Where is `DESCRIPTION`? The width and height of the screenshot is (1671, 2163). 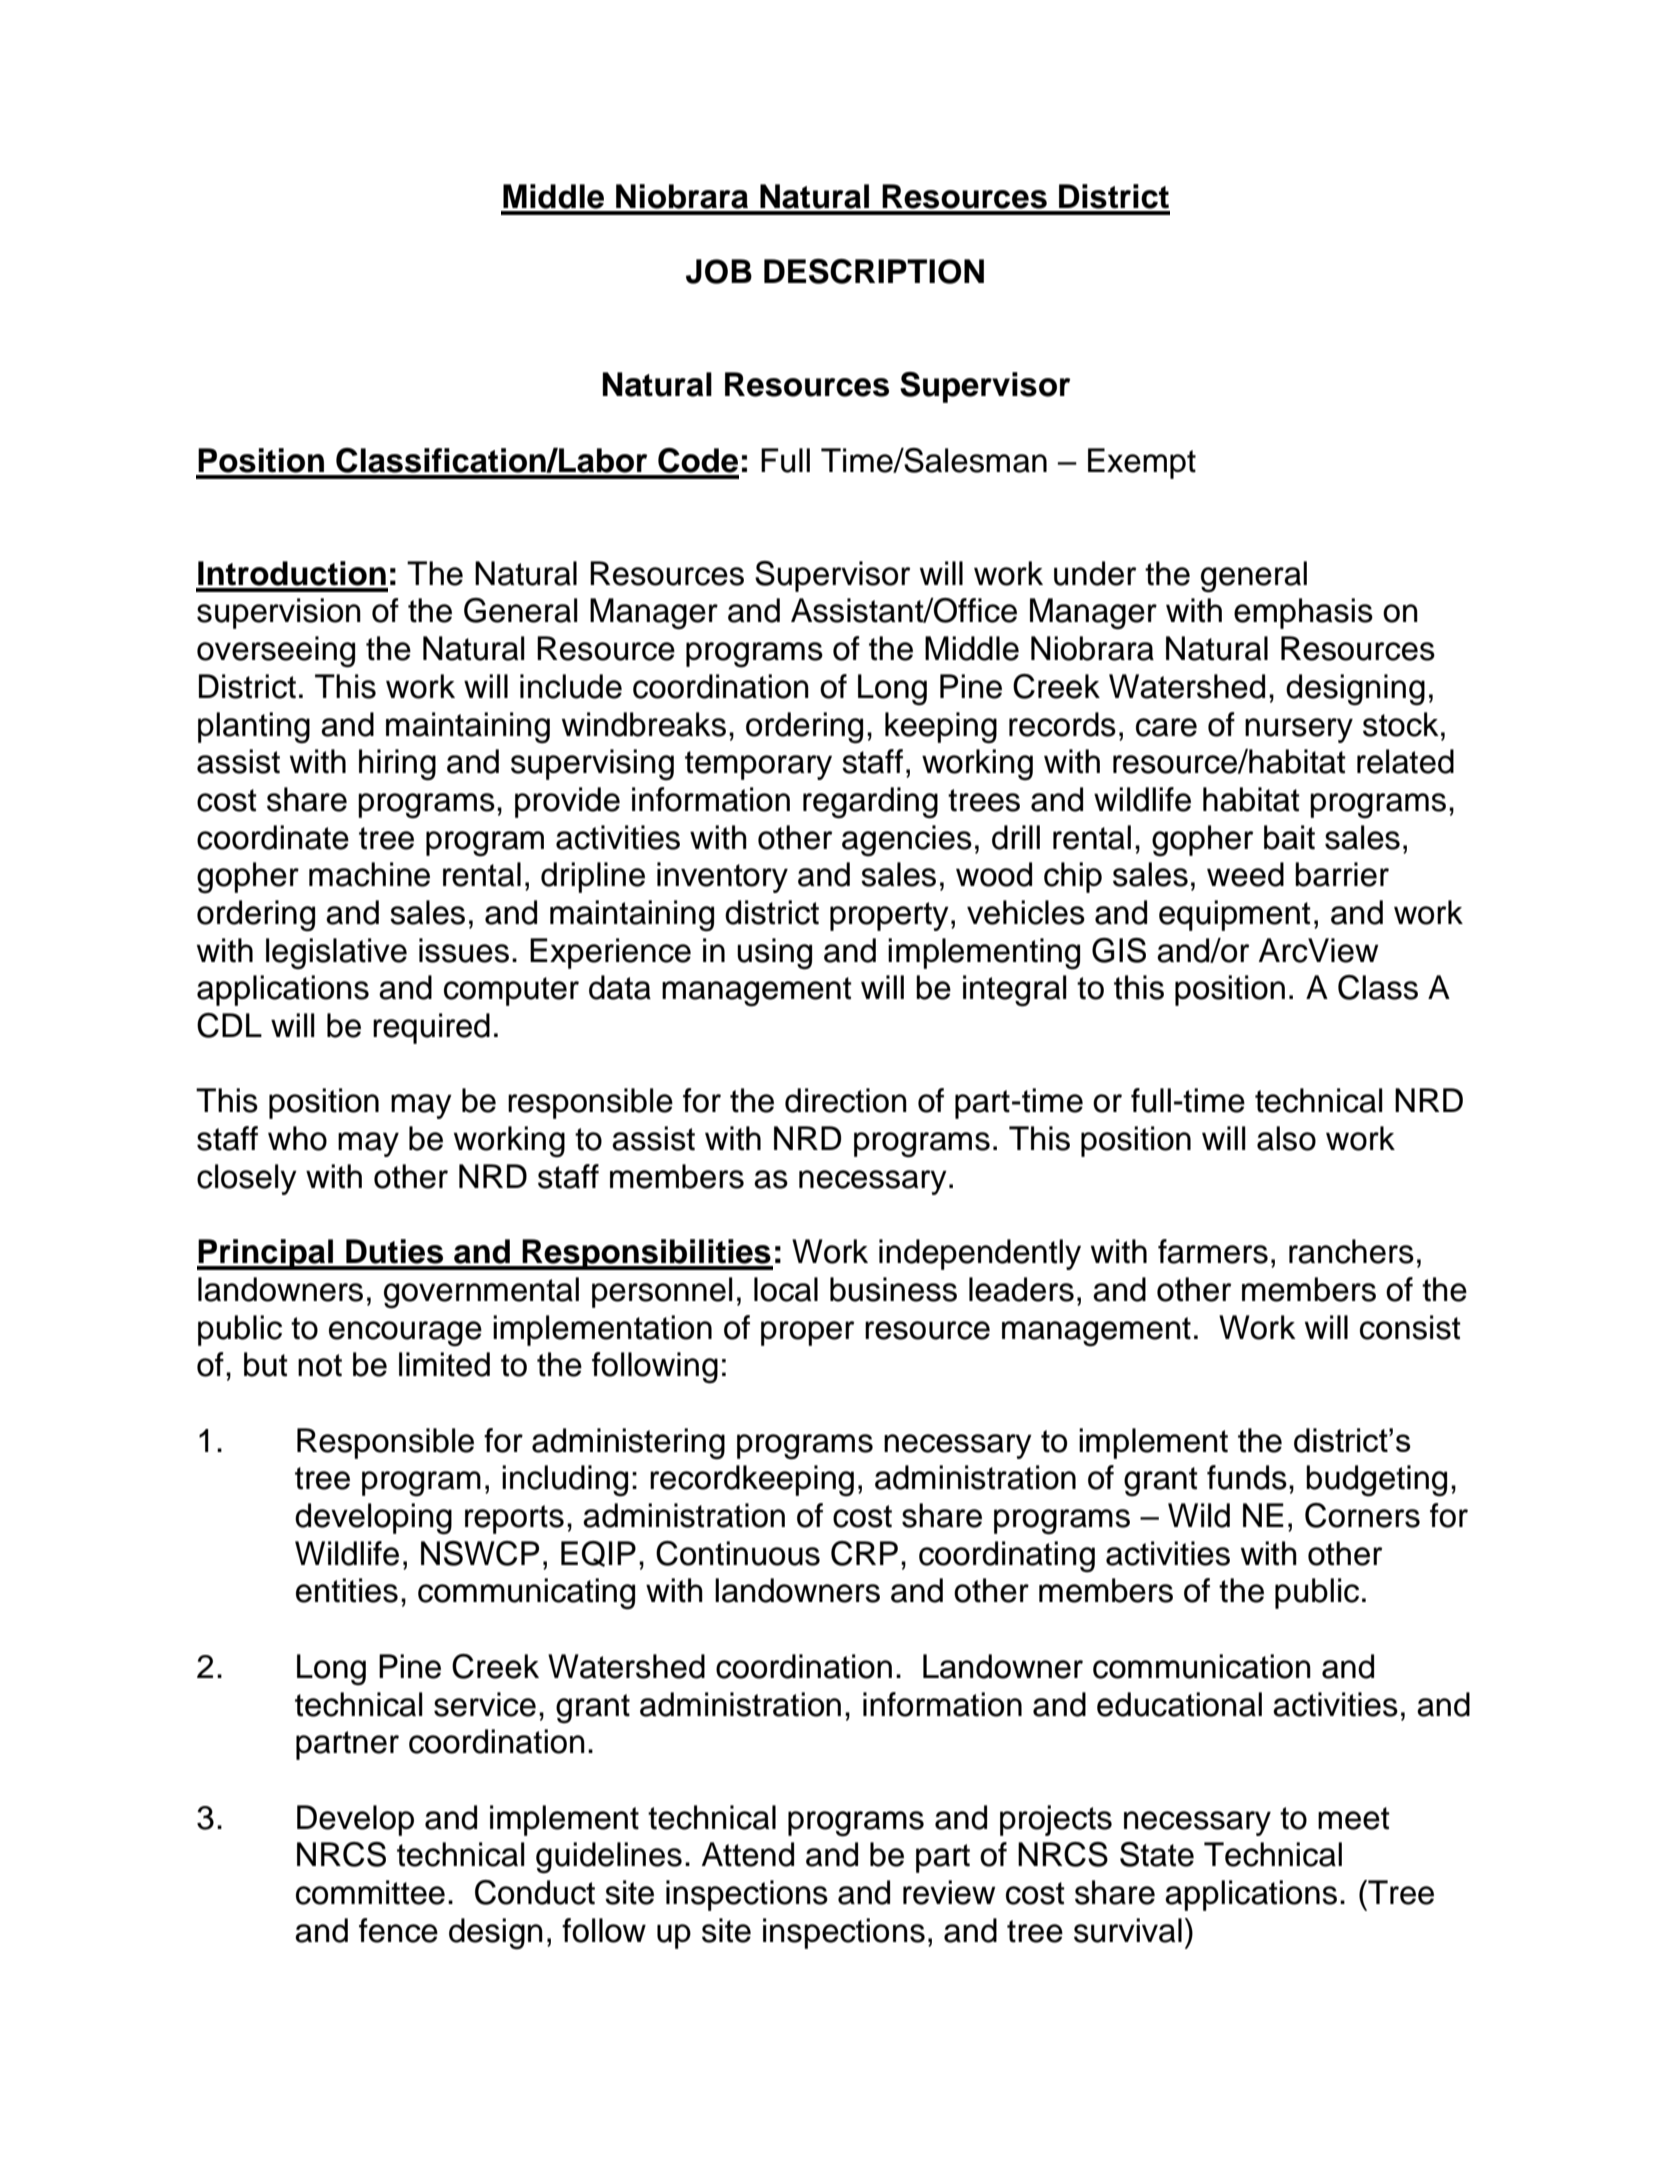 DESCRIPTION is located at coordinates (874, 271).
